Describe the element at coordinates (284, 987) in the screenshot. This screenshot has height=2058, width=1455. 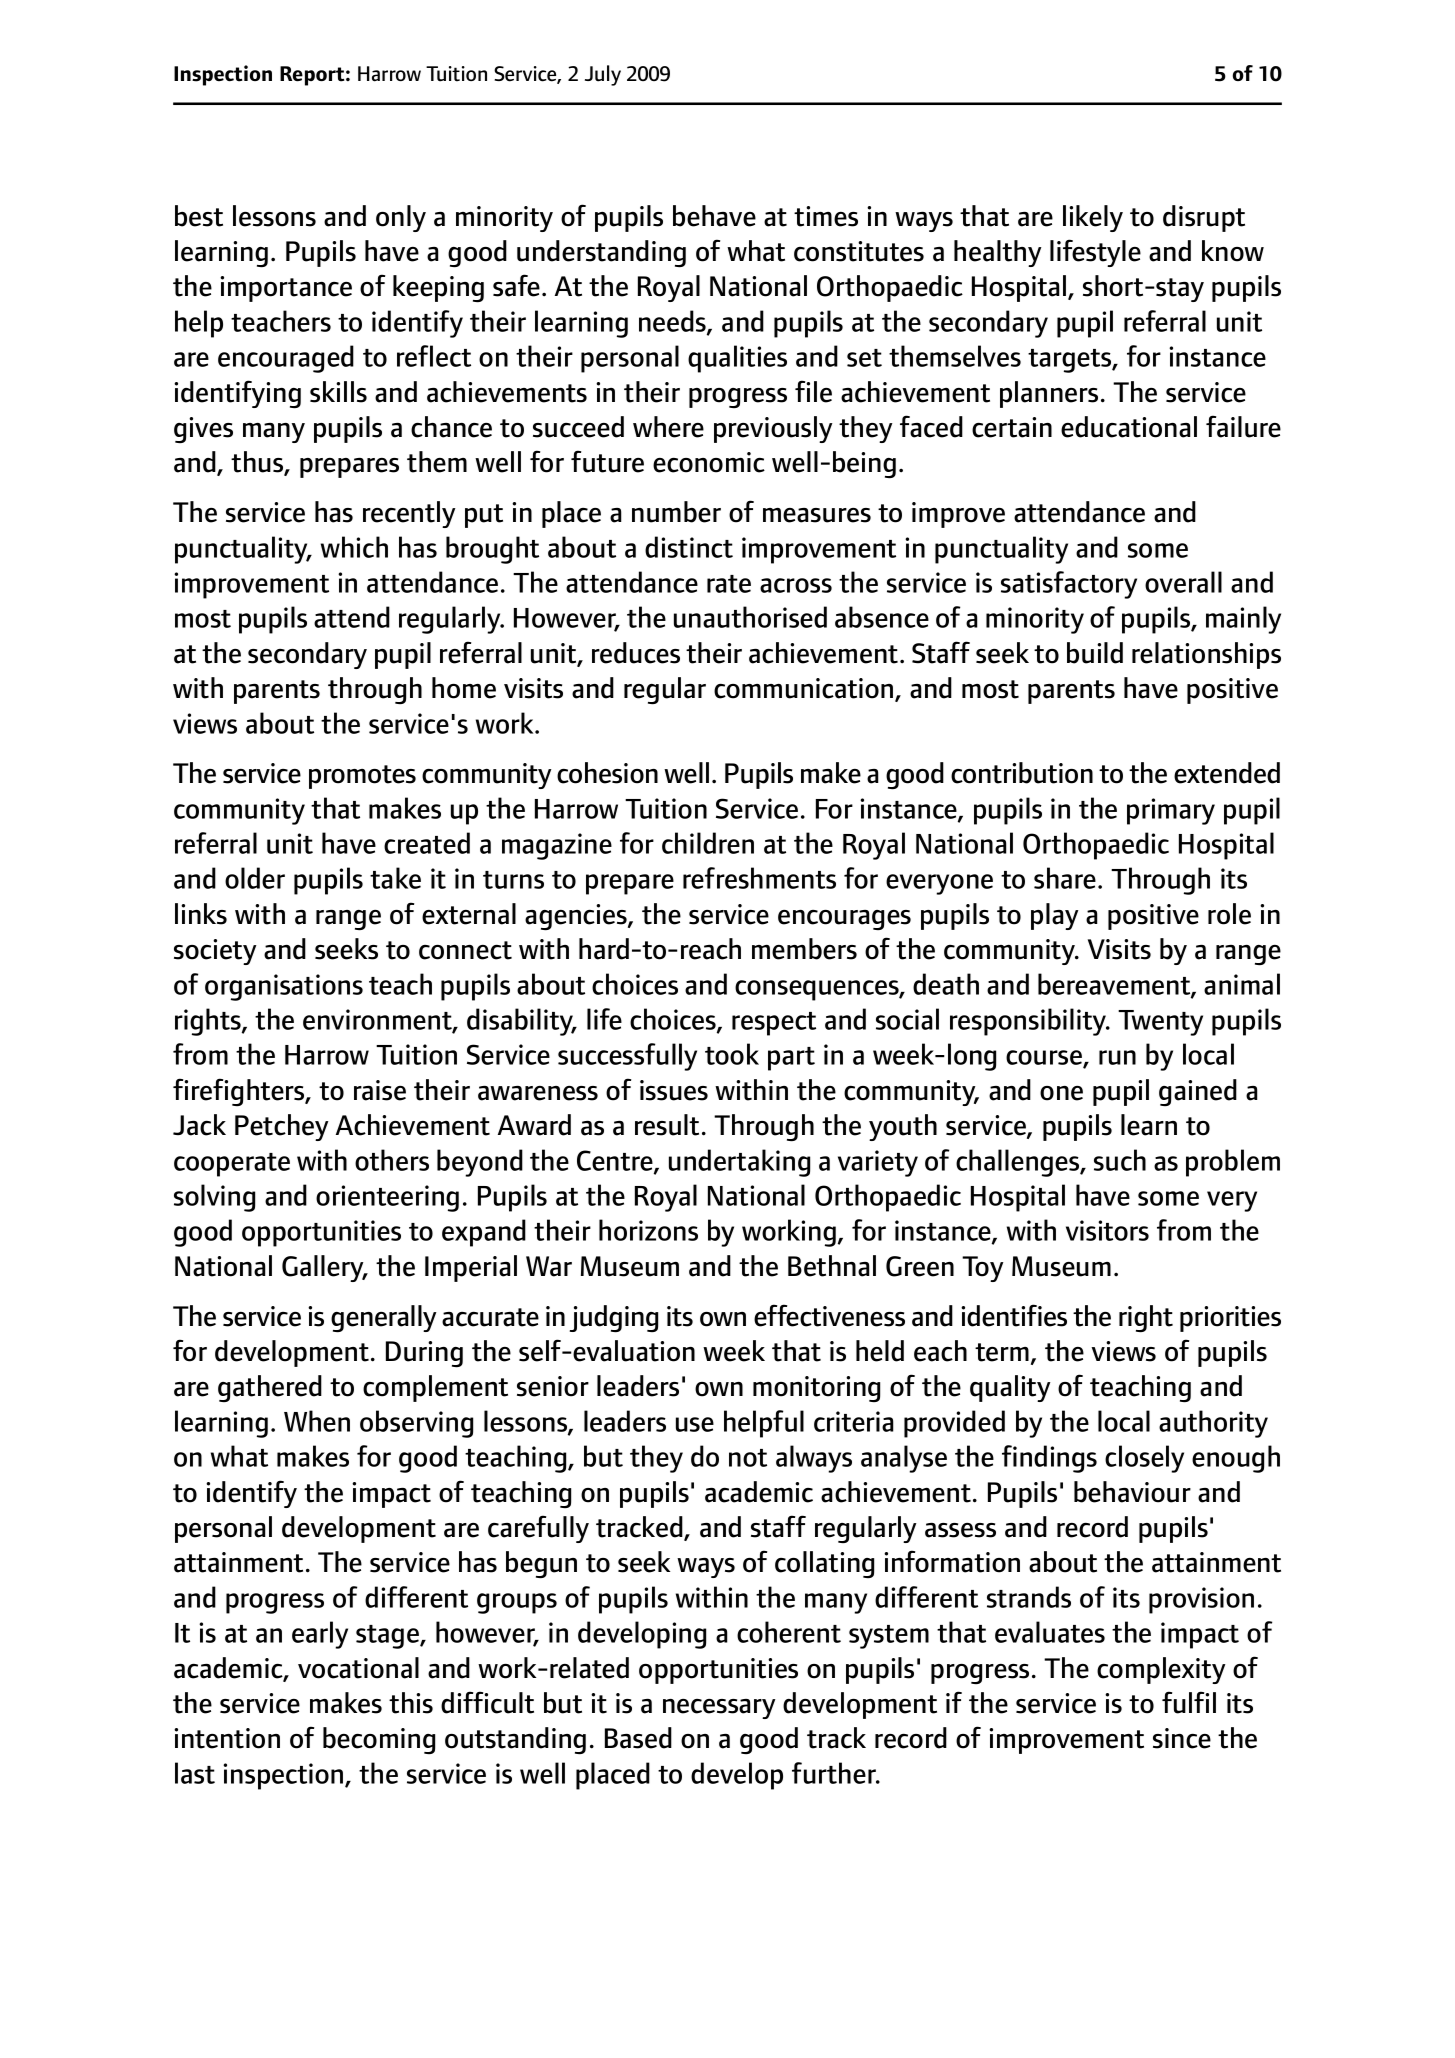
I see `organisations` at that location.
